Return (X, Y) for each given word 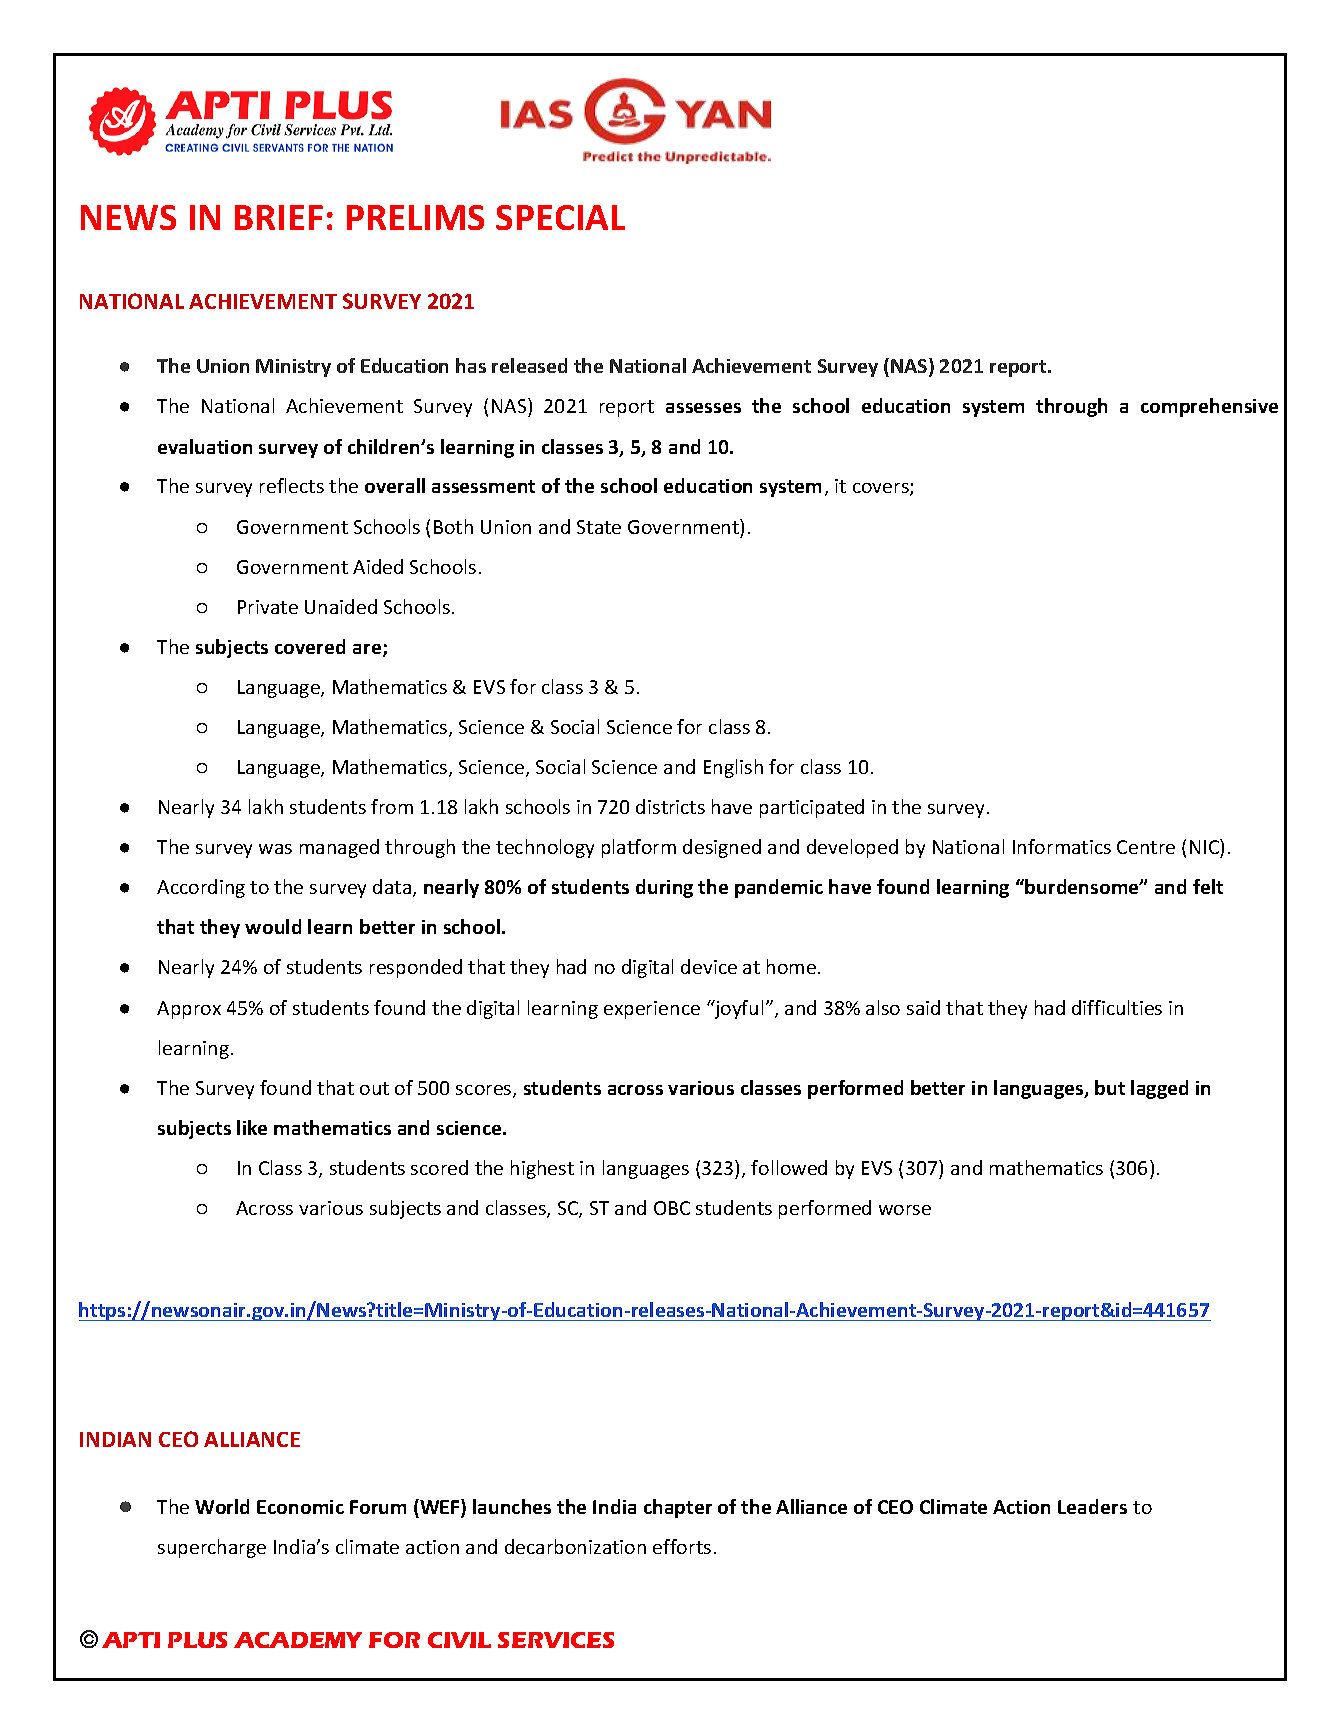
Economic (300, 1507)
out (374, 1088)
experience (652, 1010)
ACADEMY (298, 1640)
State (599, 527)
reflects (292, 485)
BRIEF (279, 217)
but (1110, 1087)
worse (905, 1210)
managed (339, 848)
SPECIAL (560, 217)
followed (789, 1167)
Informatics (1062, 846)
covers (882, 489)
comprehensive (1209, 407)
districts (670, 806)
